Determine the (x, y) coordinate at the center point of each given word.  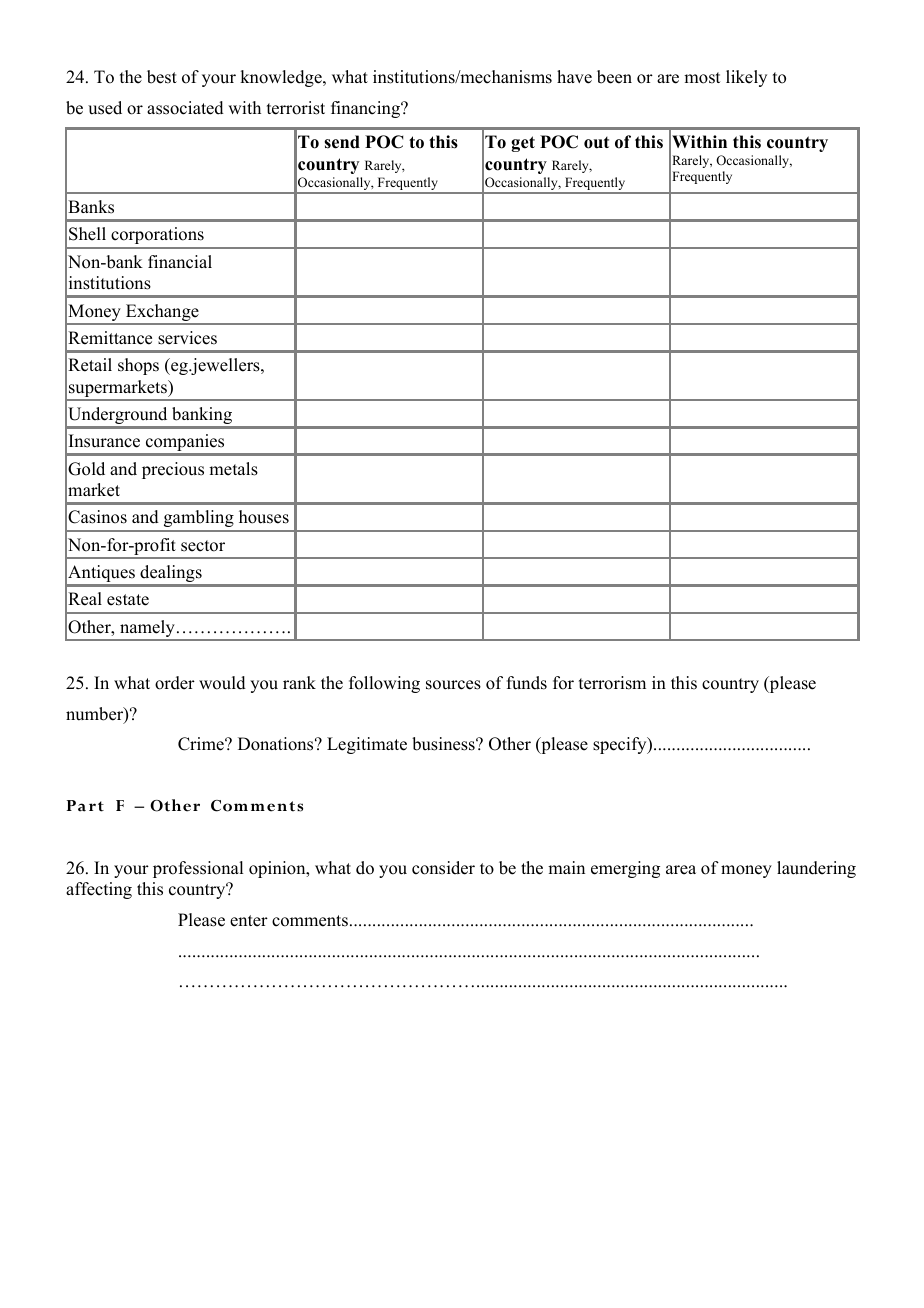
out (596, 143)
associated (185, 108)
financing (366, 109)
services (187, 338)
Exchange (162, 314)
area (681, 870)
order (175, 683)
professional (198, 869)
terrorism (612, 683)
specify (621, 745)
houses (264, 517)
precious (173, 470)
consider (443, 868)
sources (453, 685)
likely (746, 78)
